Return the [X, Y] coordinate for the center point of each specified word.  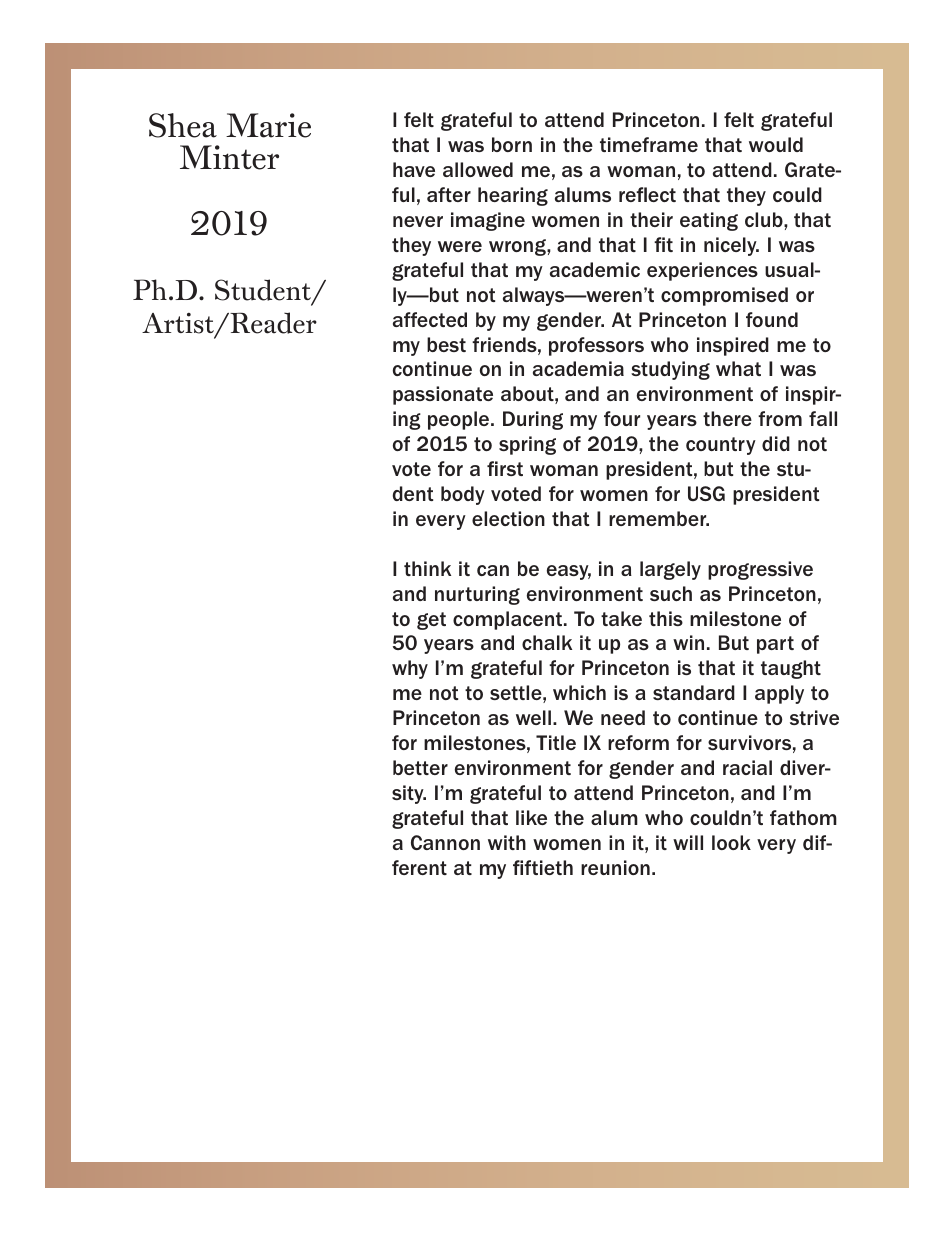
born [512, 144]
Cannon [445, 842]
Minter [229, 157]
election [508, 518]
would [776, 144]
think [427, 568]
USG [706, 493]
